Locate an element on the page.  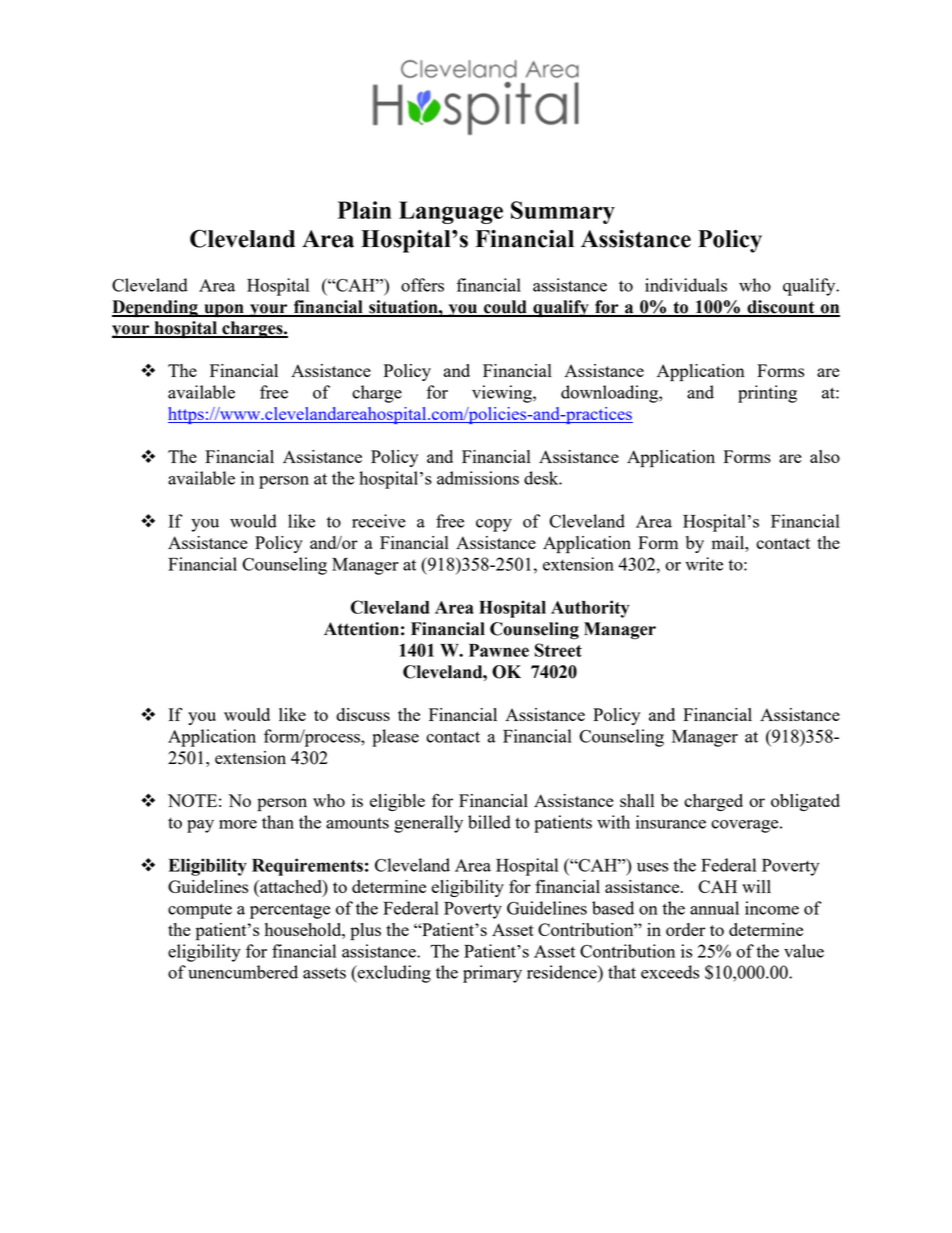
Plain is located at coordinates (364, 210).
